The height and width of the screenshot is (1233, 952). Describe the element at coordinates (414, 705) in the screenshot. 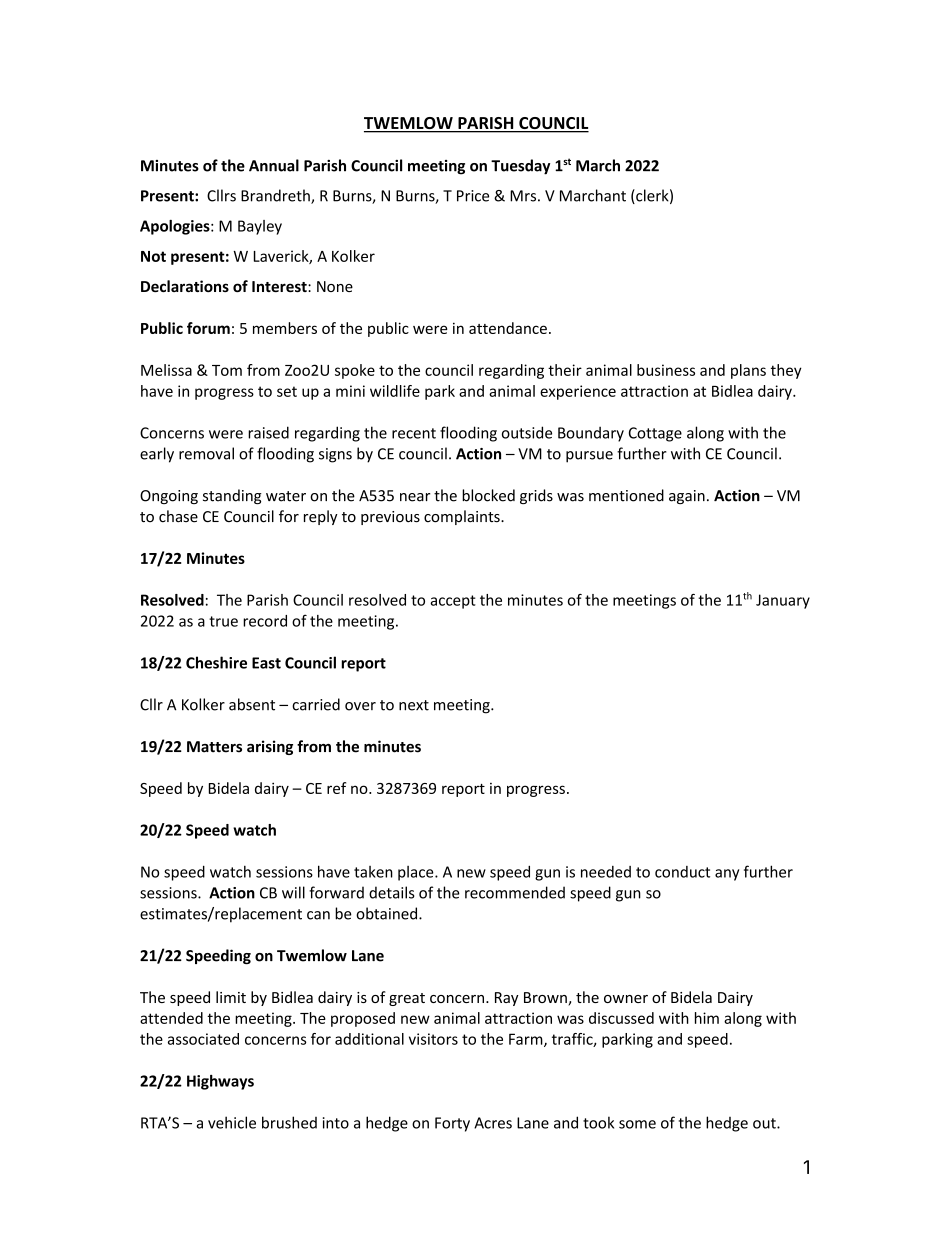

I see `next` at that location.
